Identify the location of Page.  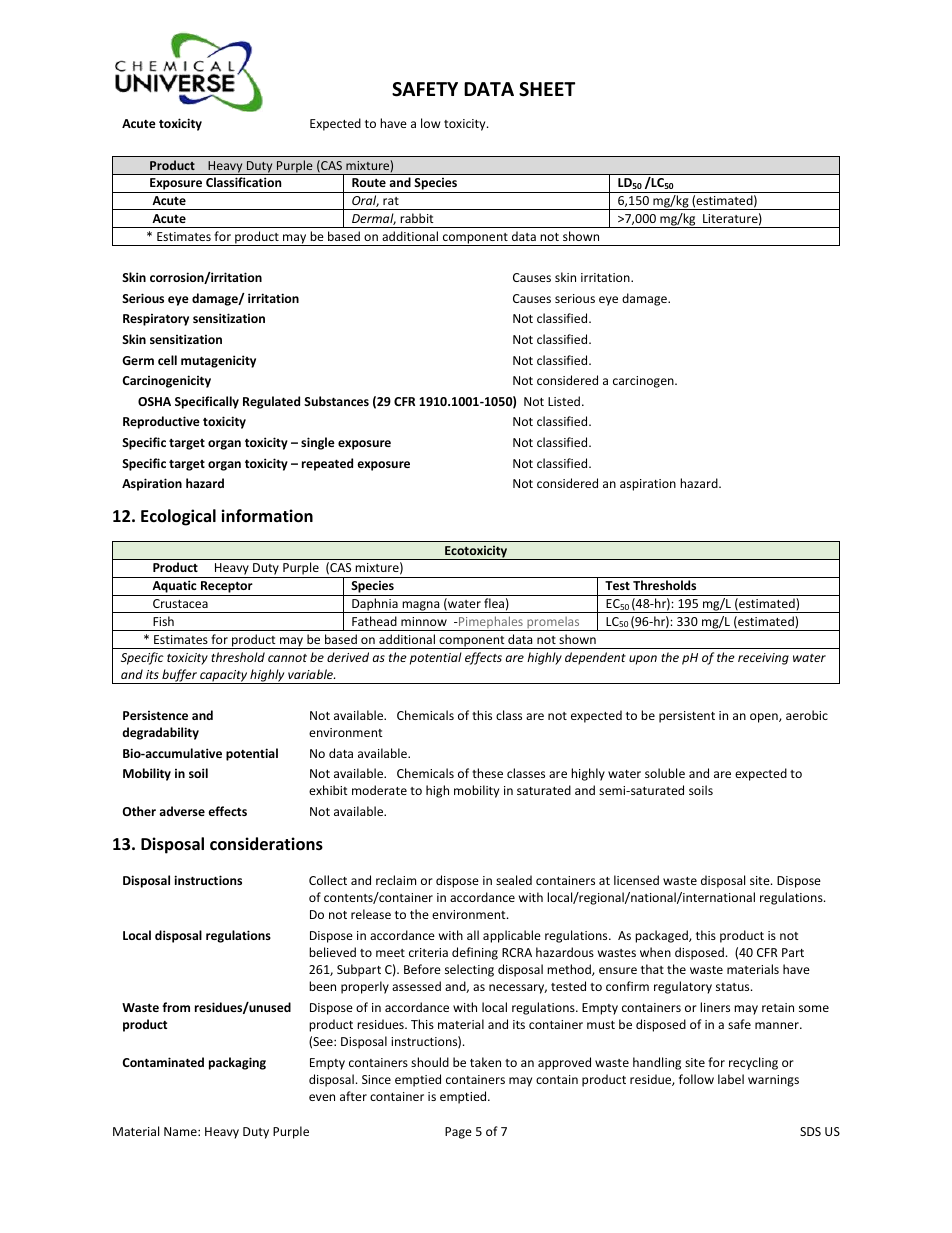
(458, 1133).
